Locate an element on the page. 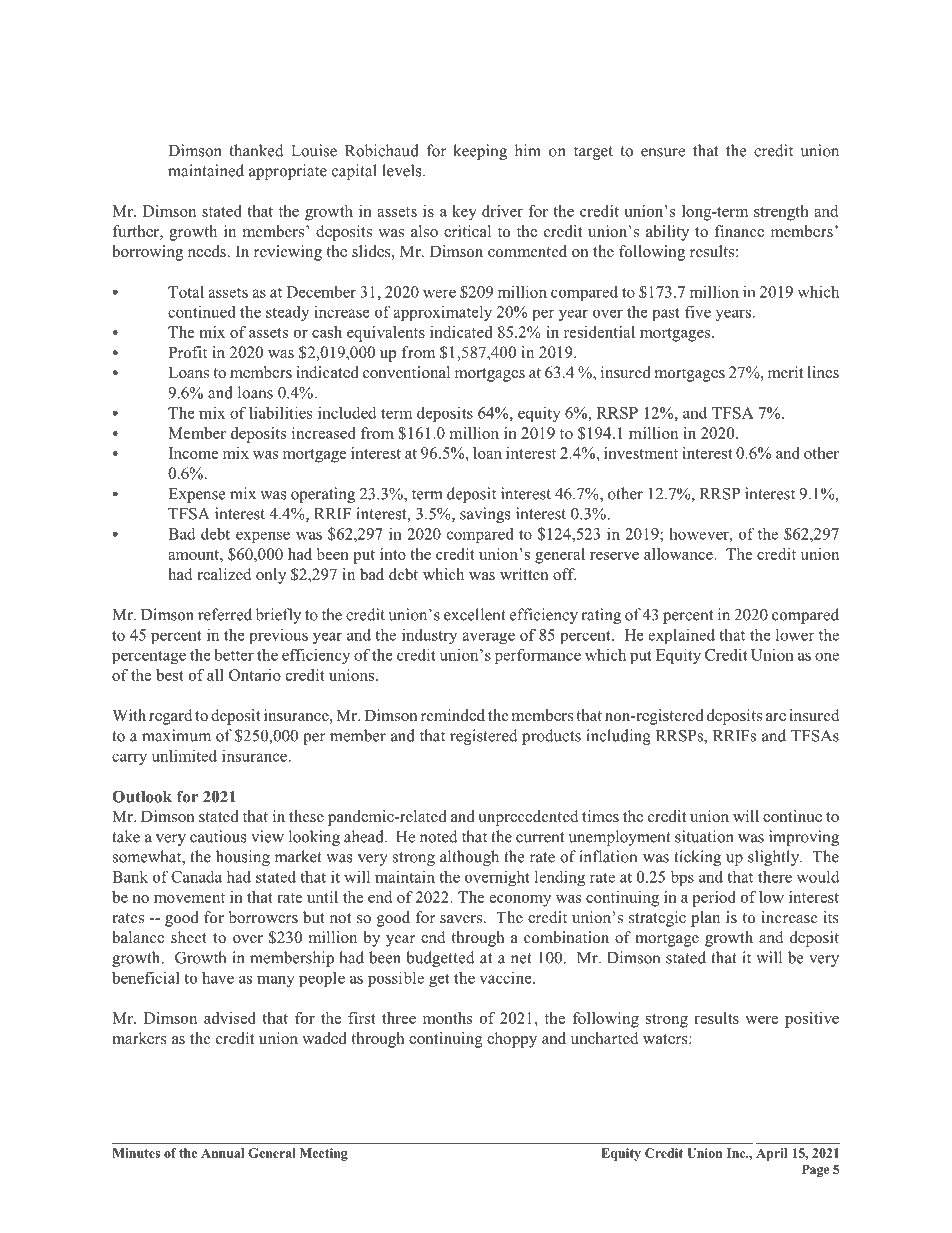  choppy is located at coordinates (512, 1040).
